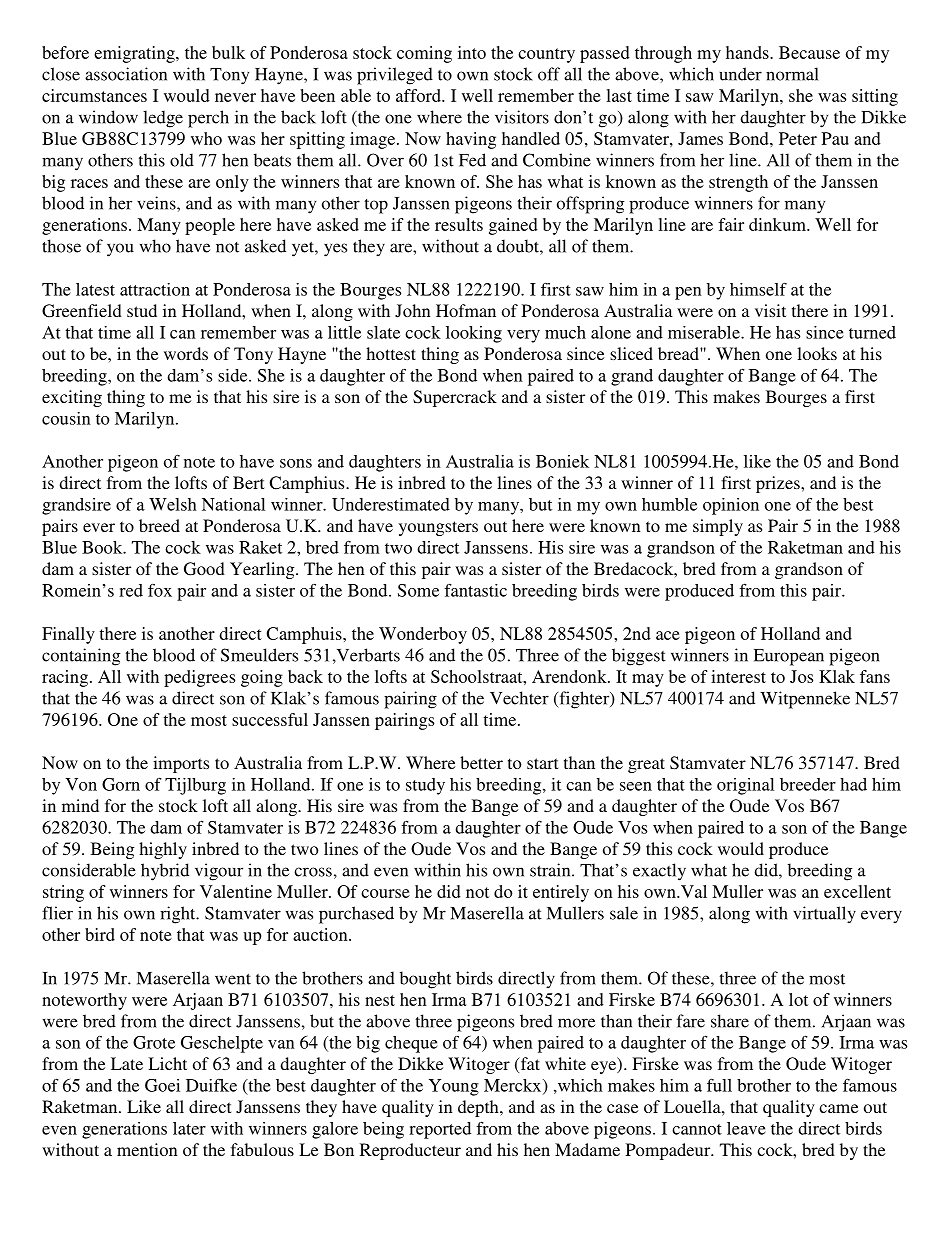  Describe the element at coordinates (391, 353) in the page. I see `hottest` at that location.
